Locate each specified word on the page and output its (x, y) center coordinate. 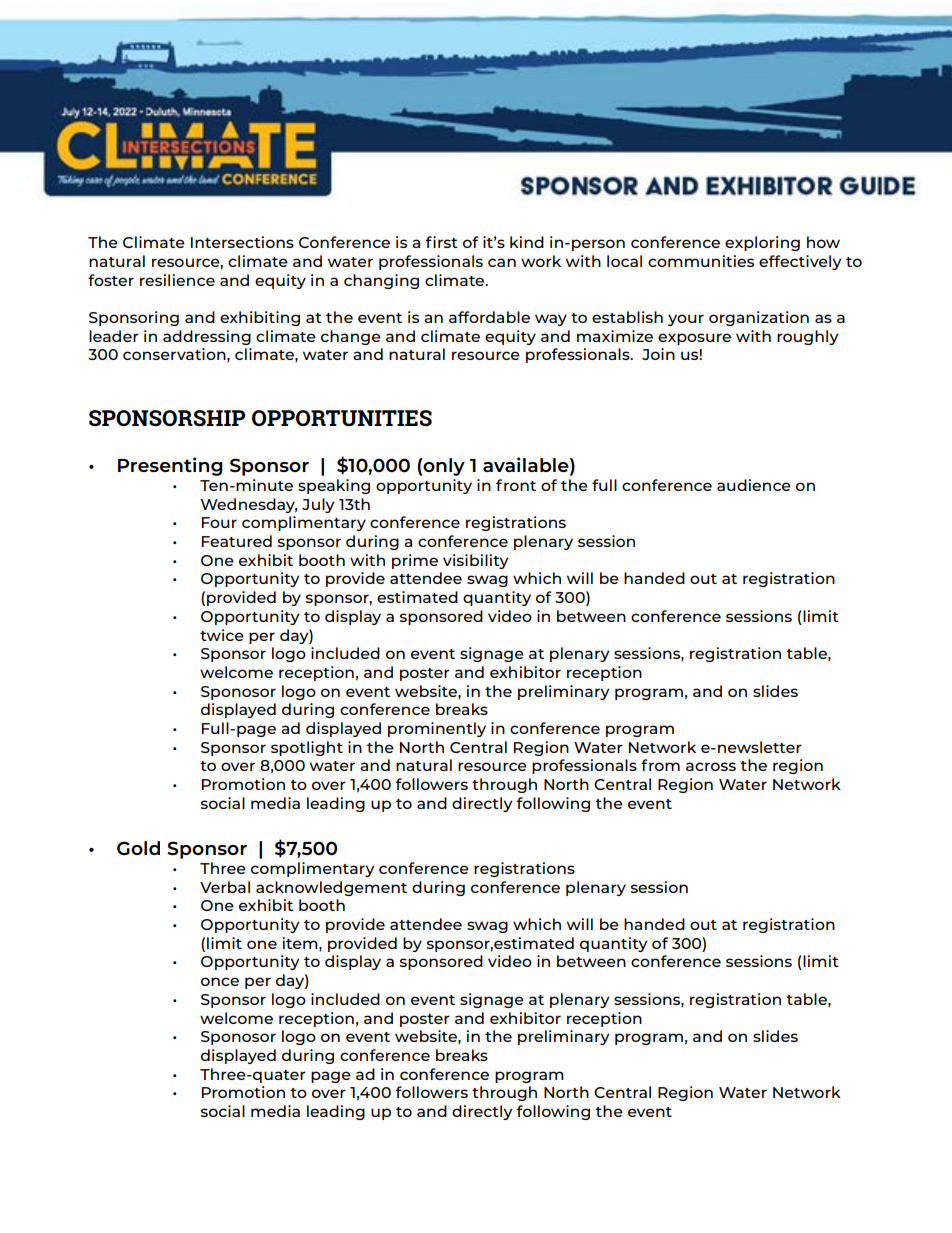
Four (219, 522)
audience (754, 485)
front (516, 485)
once (220, 981)
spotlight (307, 748)
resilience (177, 280)
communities (701, 261)
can (502, 262)
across (711, 766)
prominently (437, 729)
